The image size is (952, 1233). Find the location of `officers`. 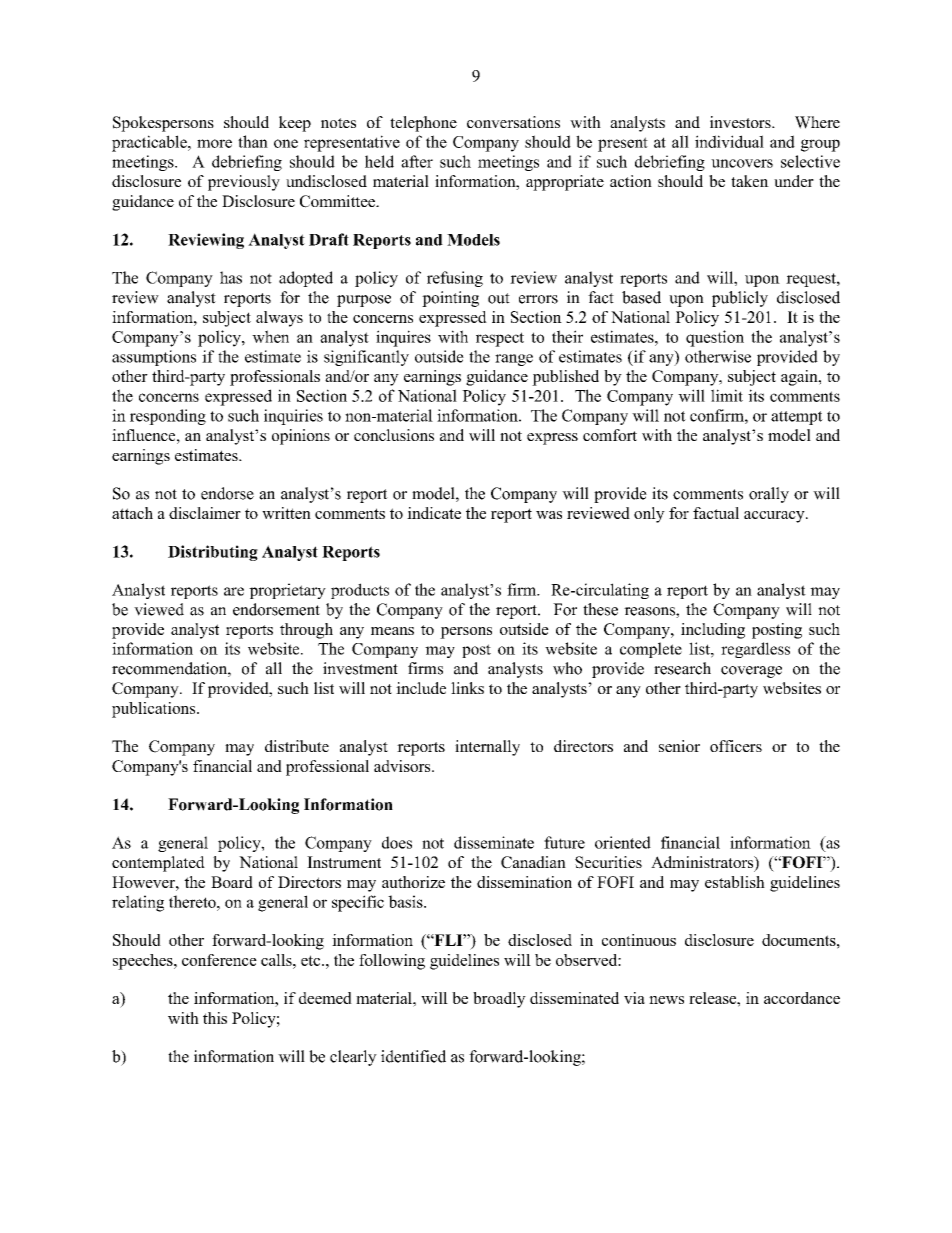

officers is located at coordinates (736, 746).
